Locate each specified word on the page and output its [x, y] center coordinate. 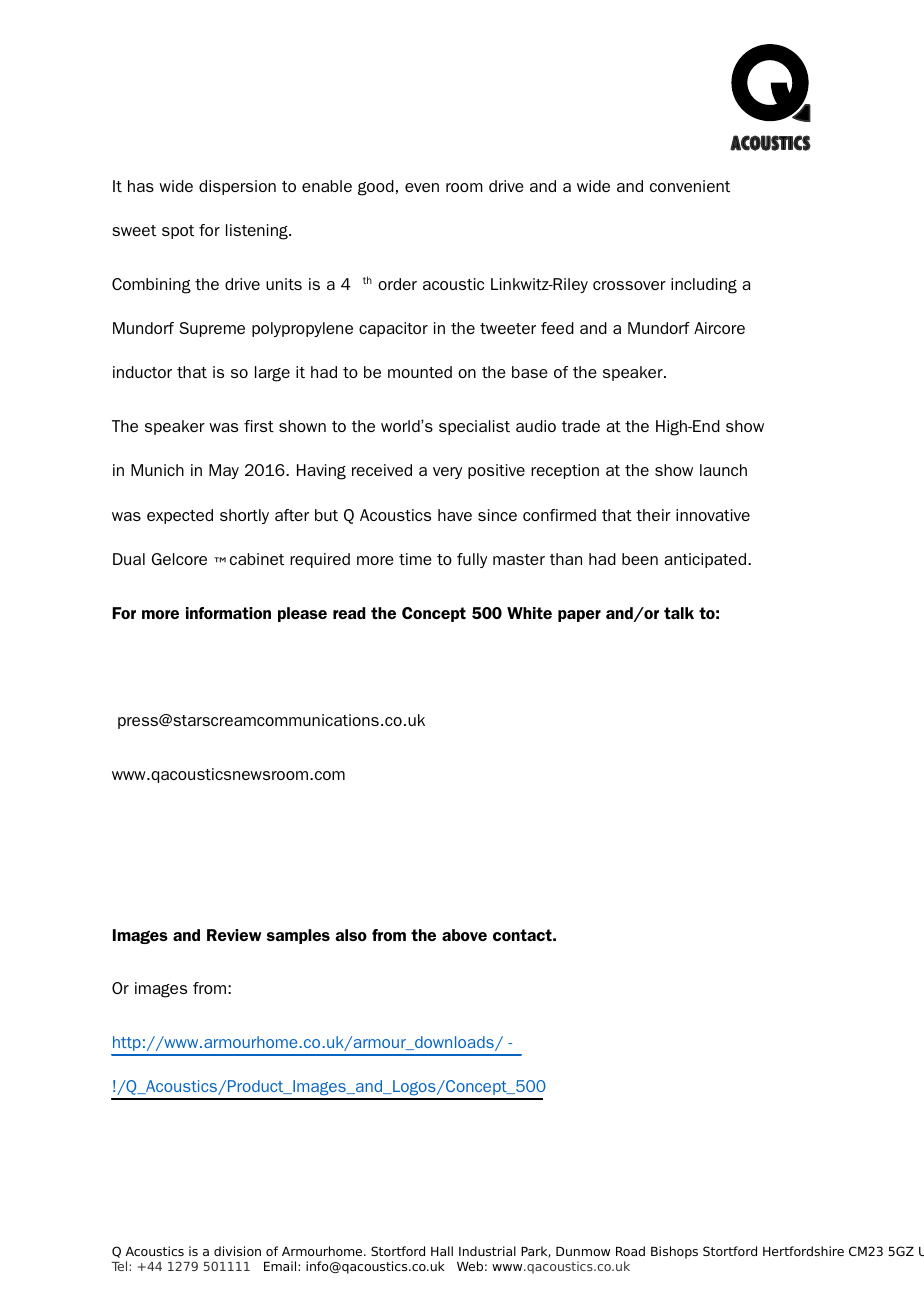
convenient [690, 186]
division [237, 1251]
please [302, 614]
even [422, 187]
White [529, 613]
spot [178, 232]
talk [679, 613]
